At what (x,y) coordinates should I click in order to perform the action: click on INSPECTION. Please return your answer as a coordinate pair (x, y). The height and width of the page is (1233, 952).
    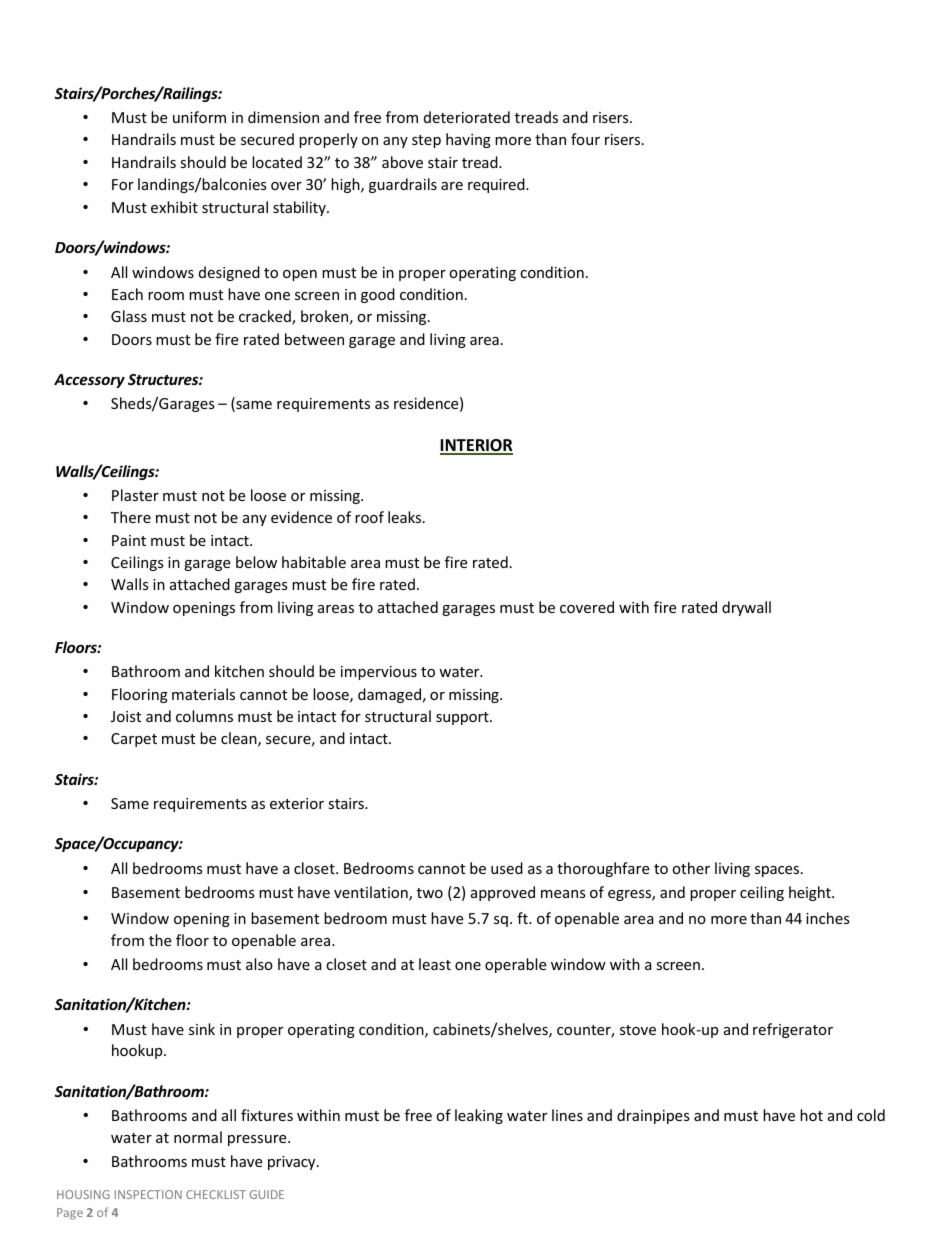
    Looking at the image, I should click on (148, 1194).
